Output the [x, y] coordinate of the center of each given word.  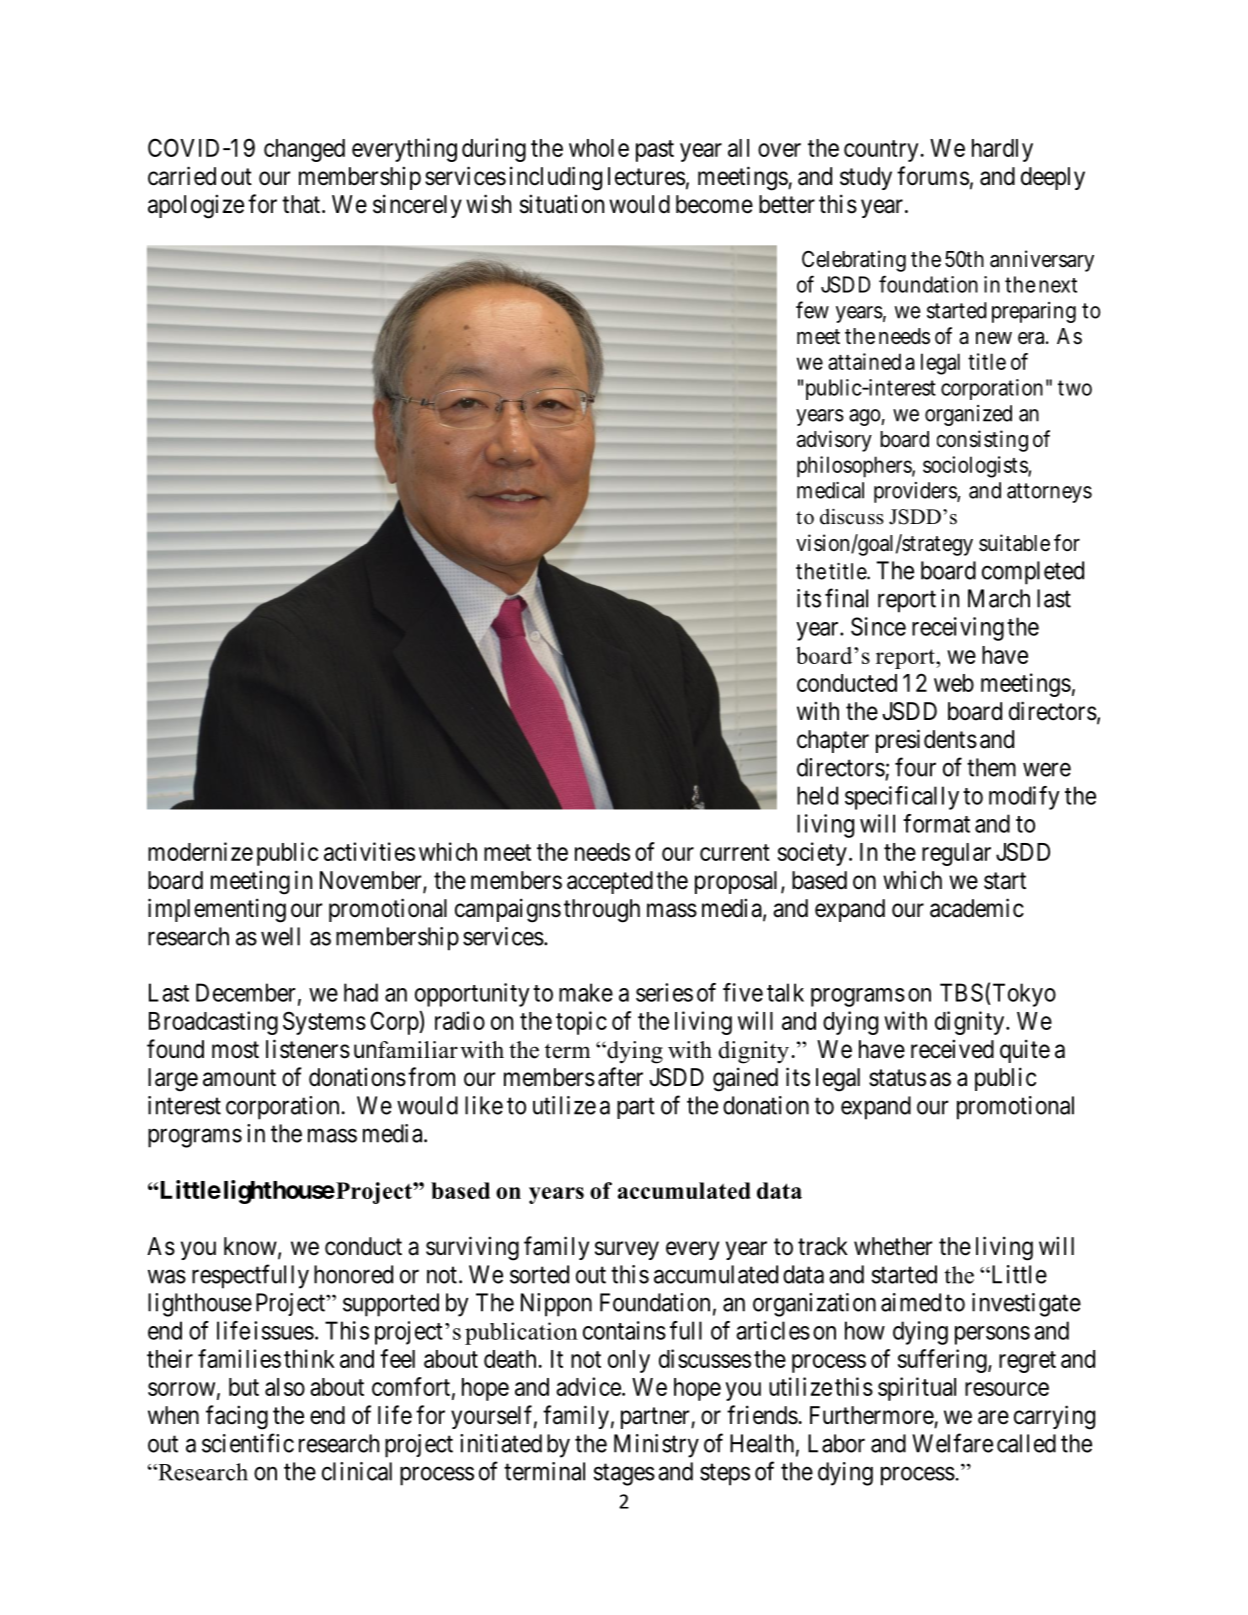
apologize [196, 206]
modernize [200, 851]
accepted [610, 882]
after [620, 1077]
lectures [646, 176]
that [301, 204]
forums [933, 176]
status [897, 1078]
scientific [248, 1443]
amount [239, 1078]
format [936, 823]
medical [830, 490]
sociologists [976, 467]
